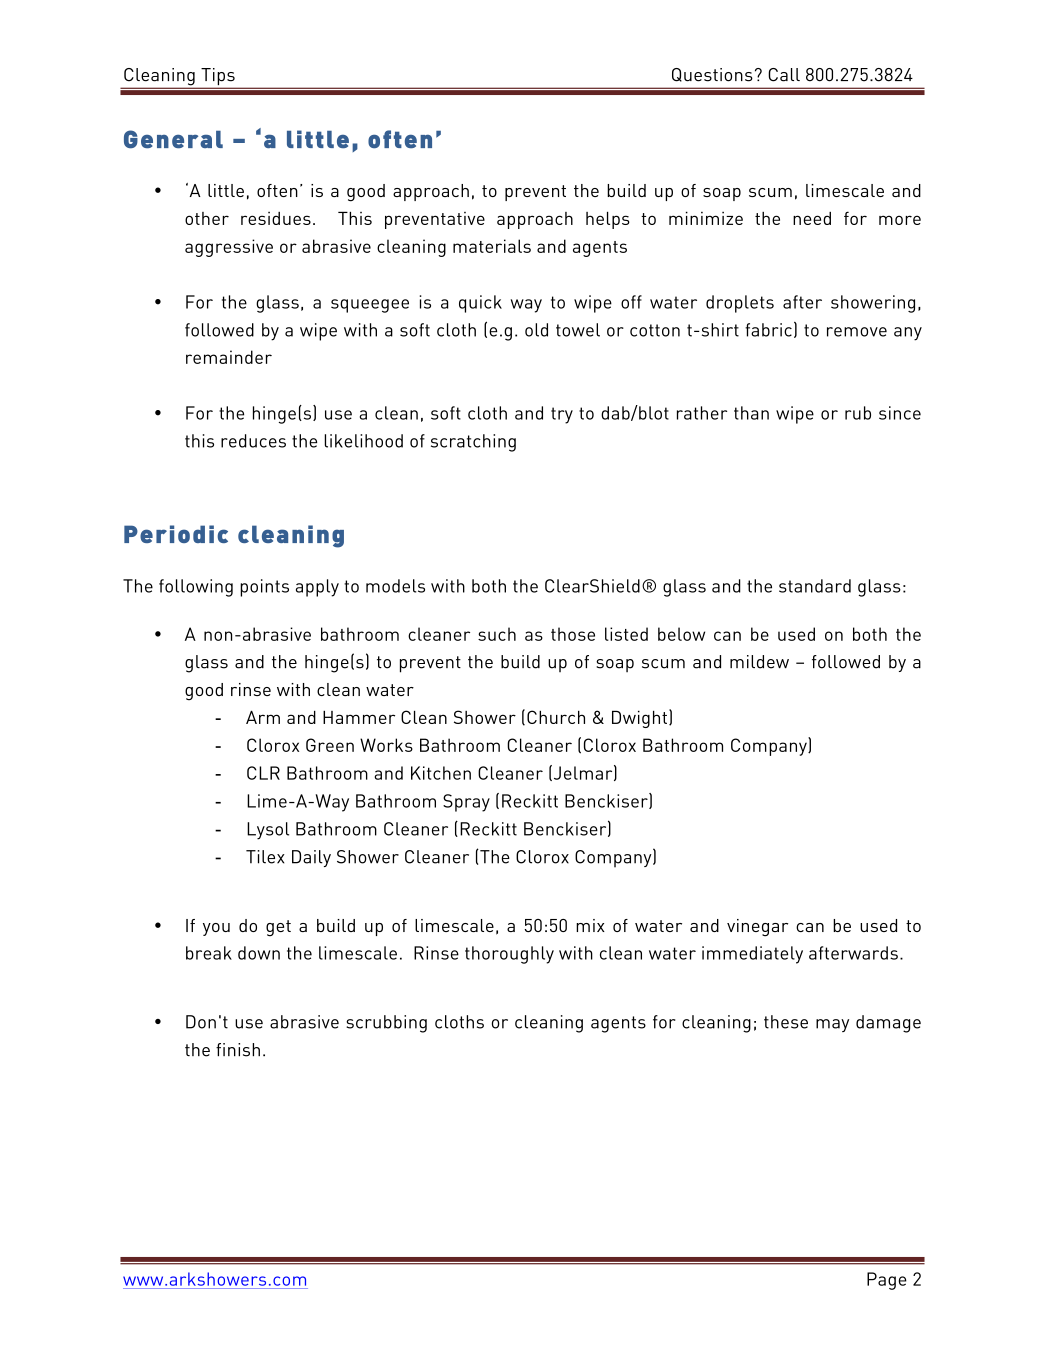  I want to click on mix, so click(590, 925).
